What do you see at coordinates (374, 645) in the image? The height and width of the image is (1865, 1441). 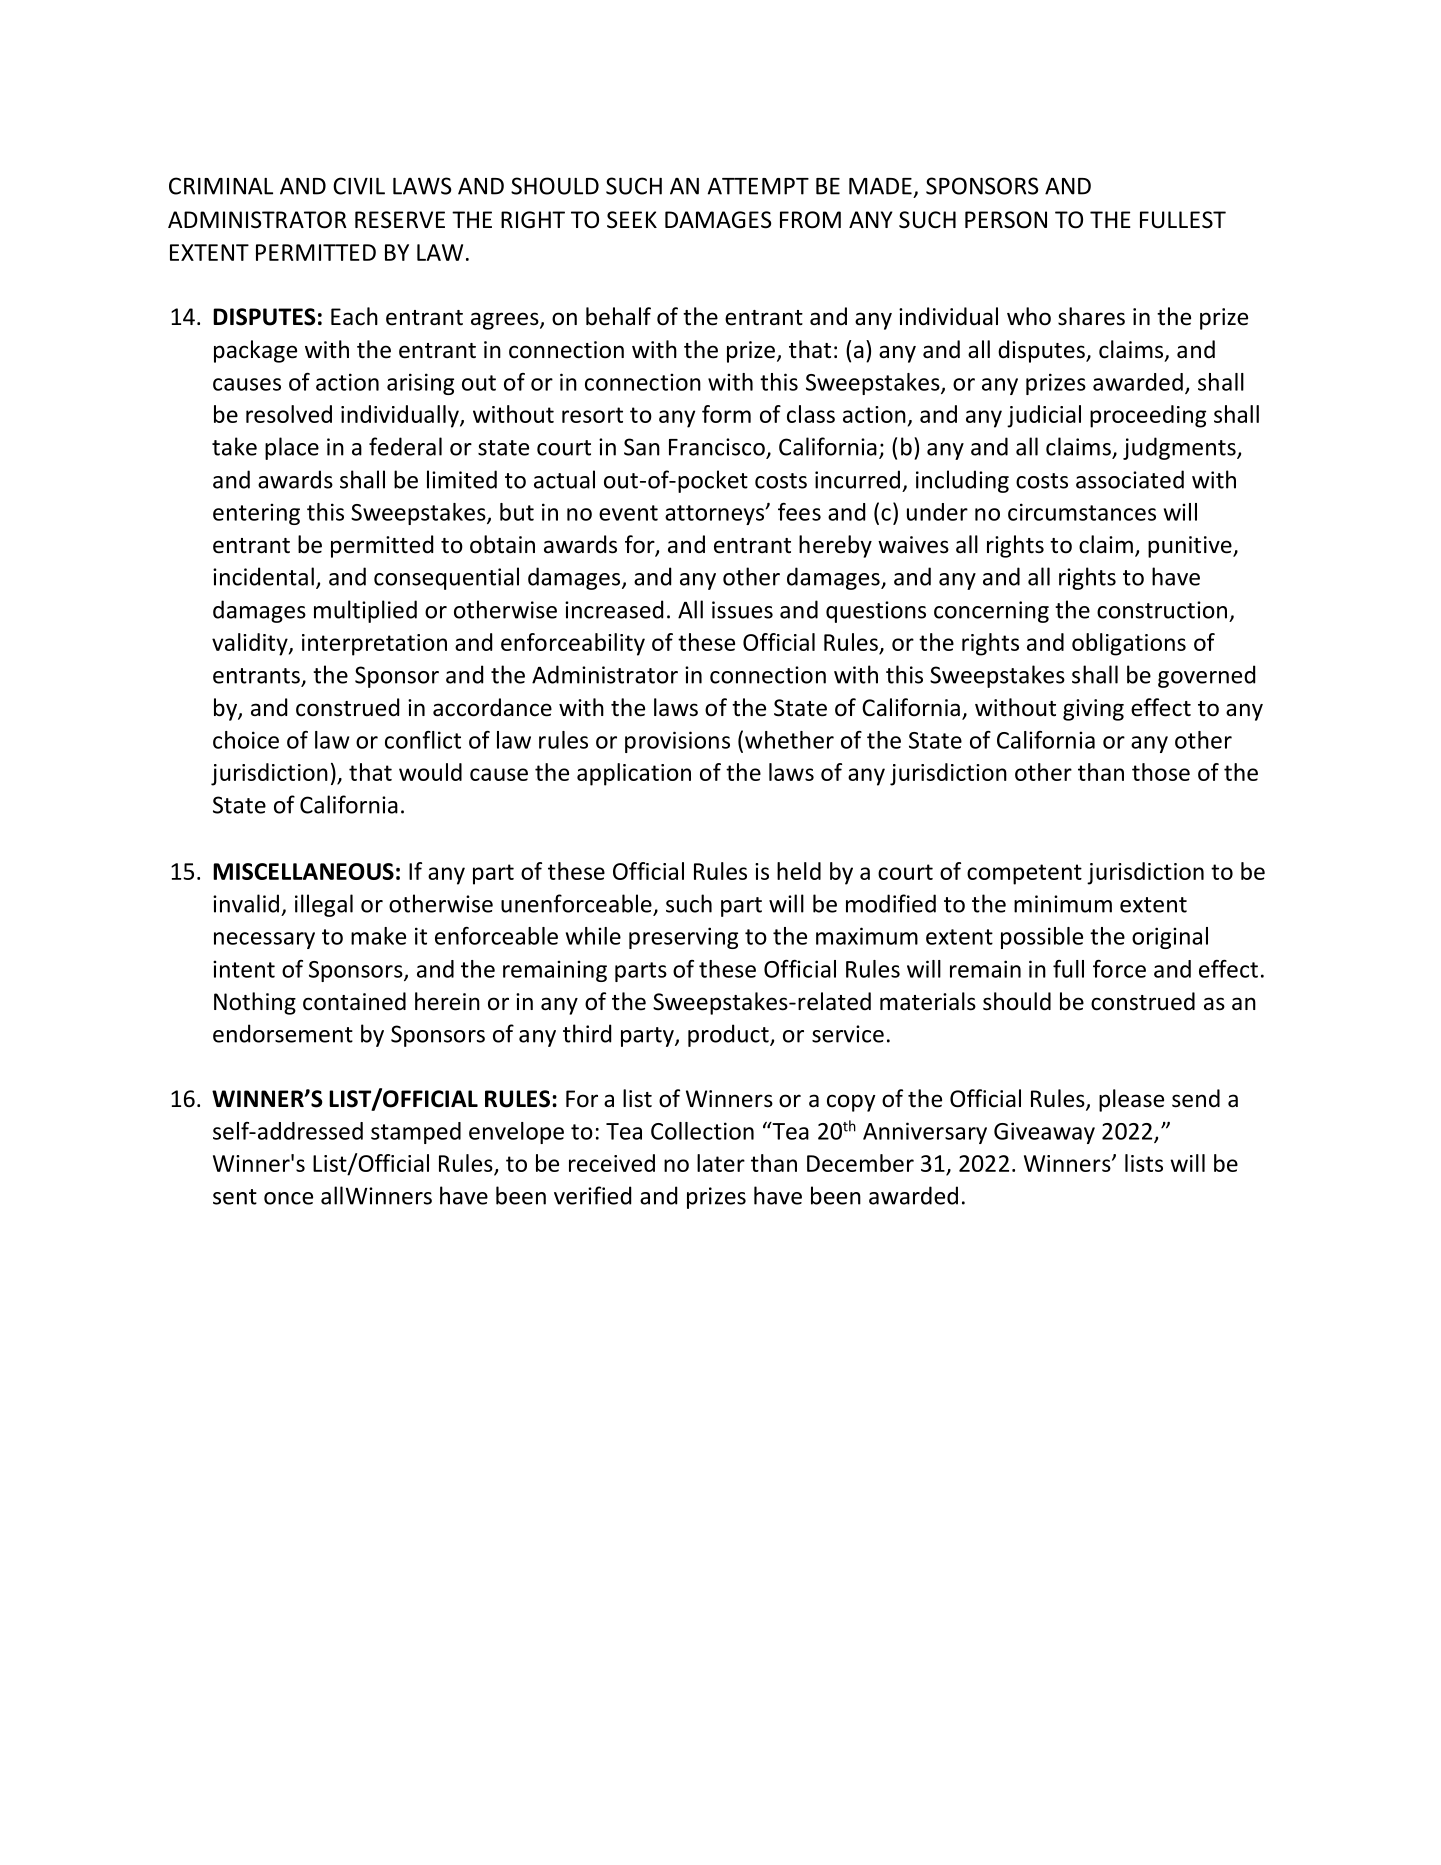 I see `interpretation` at bounding box center [374, 645].
